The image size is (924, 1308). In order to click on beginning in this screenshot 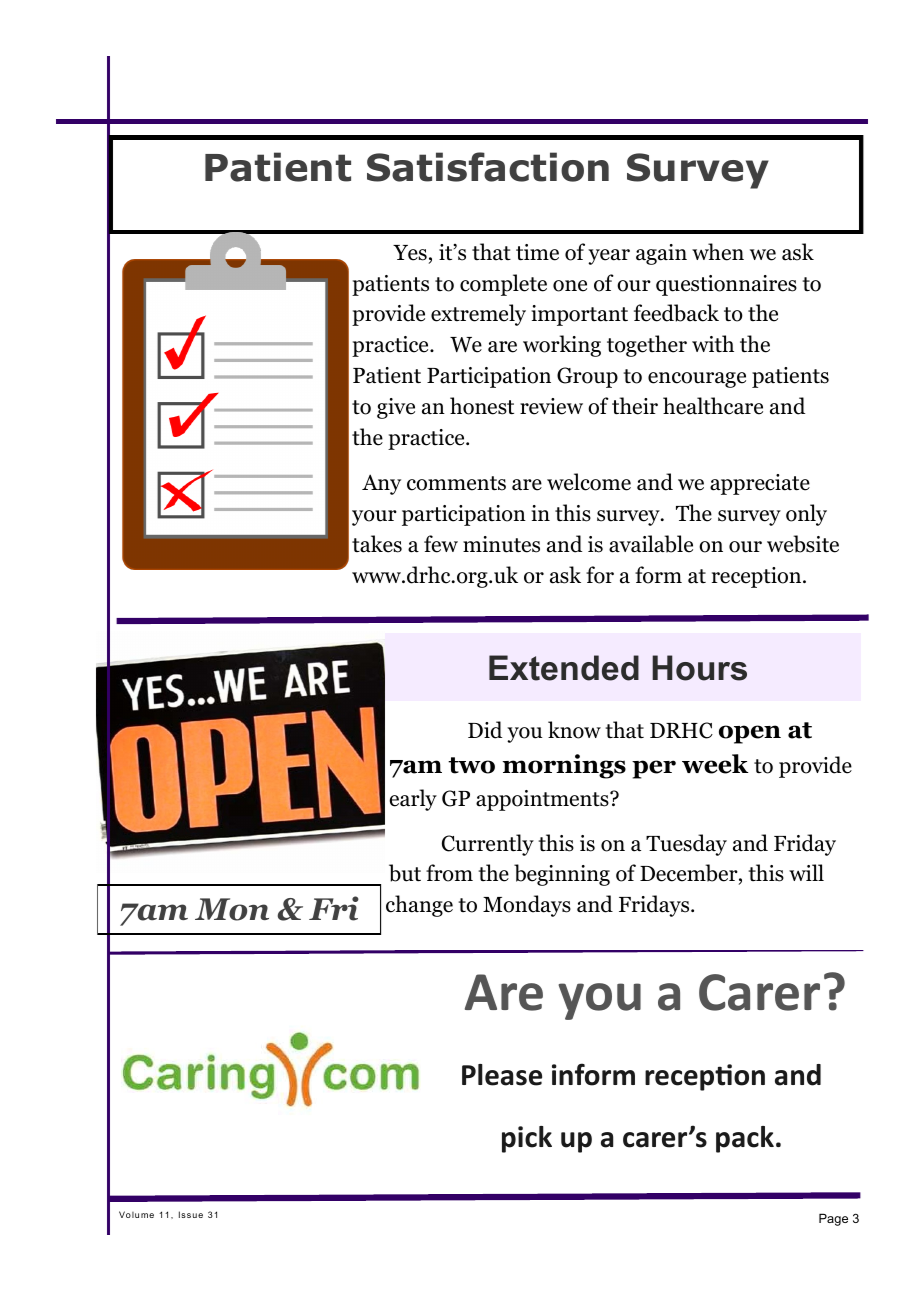, I will do `click(562, 875)`.
